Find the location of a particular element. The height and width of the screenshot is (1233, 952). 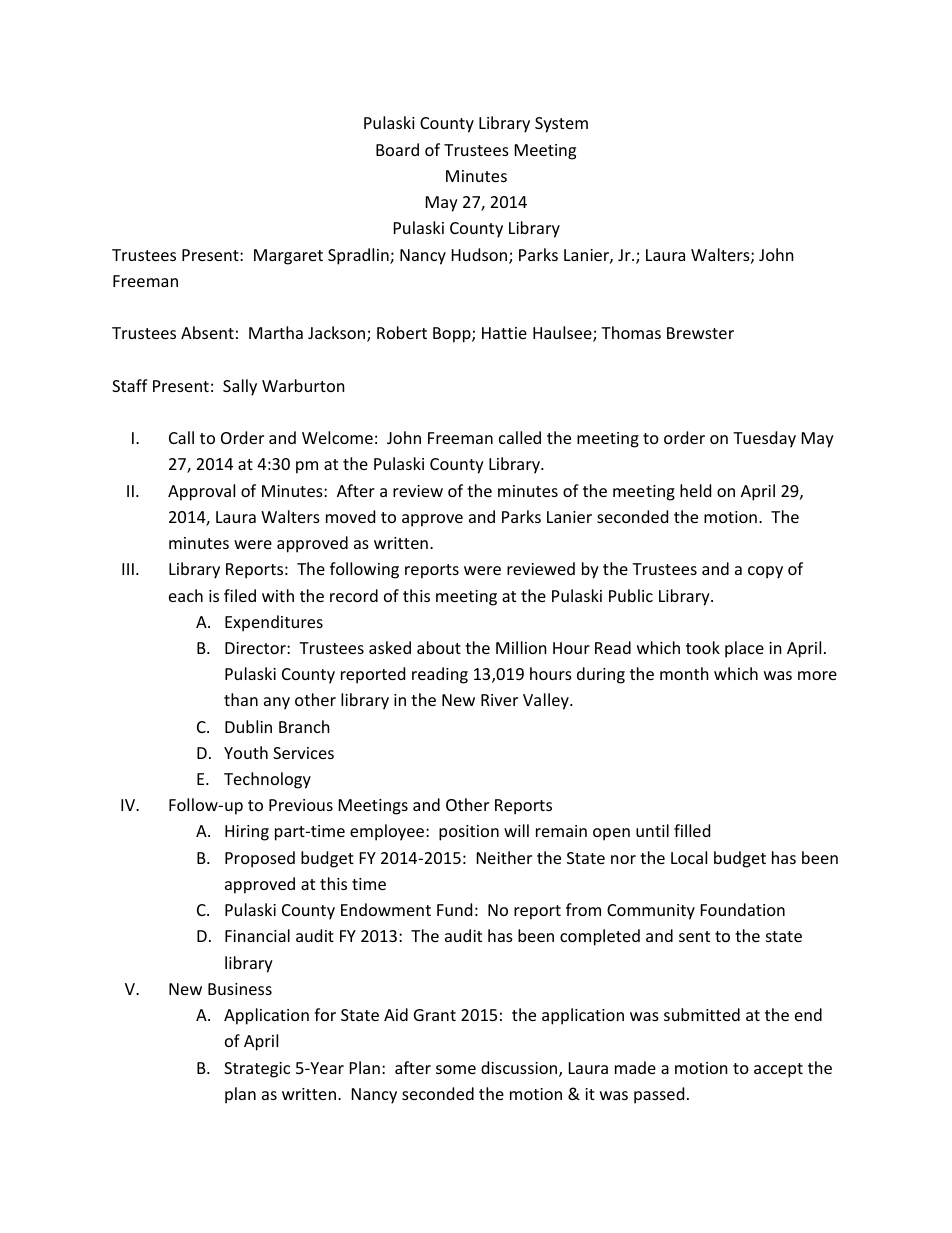

Margaret is located at coordinates (288, 257).
